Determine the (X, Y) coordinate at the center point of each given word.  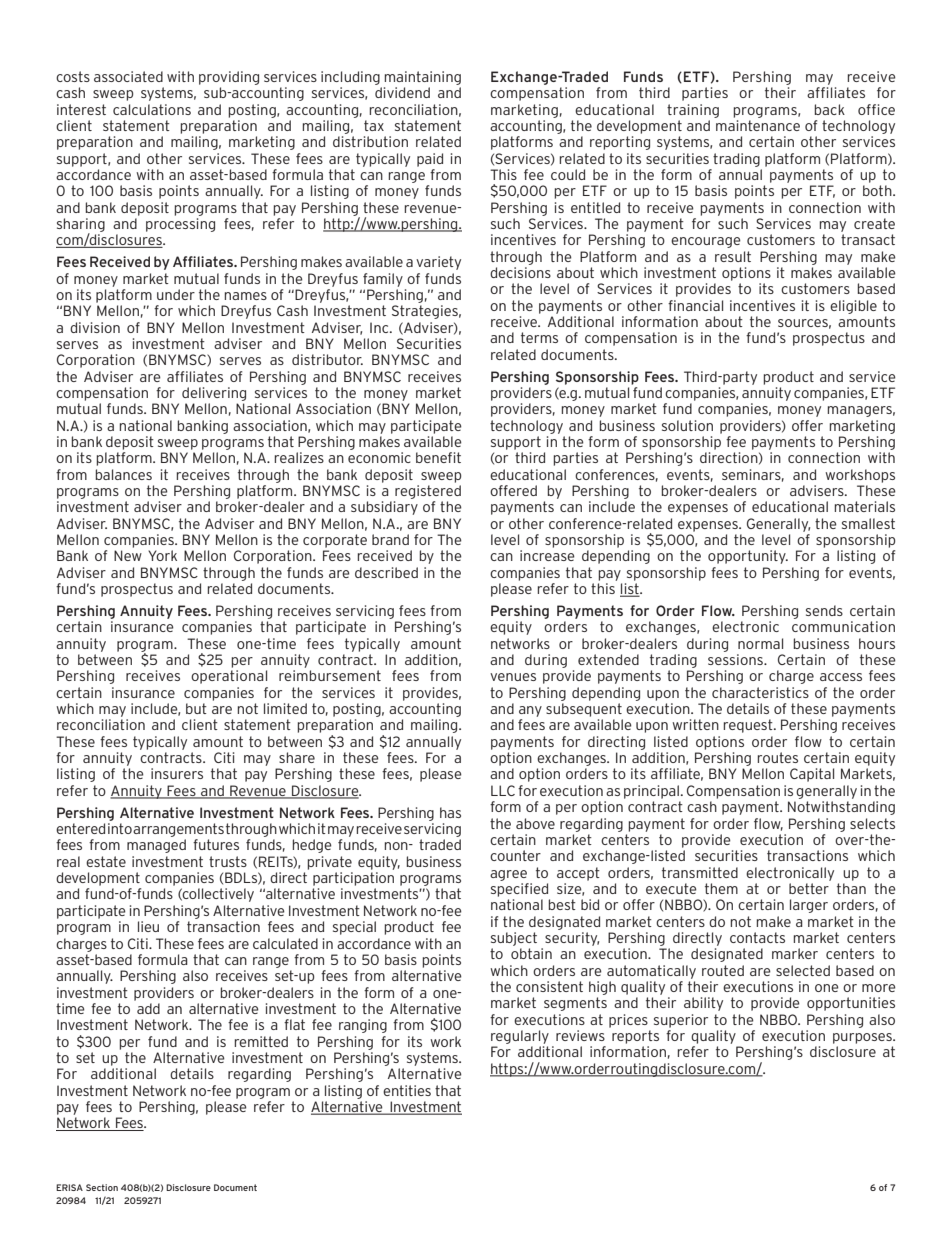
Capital (812, 775)
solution (687, 425)
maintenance (758, 125)
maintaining (422, 78)
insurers (177, 773)
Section (102, 1187)
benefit (438, 457)
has (450, 812)
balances (123, 474)
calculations (152, 109)
